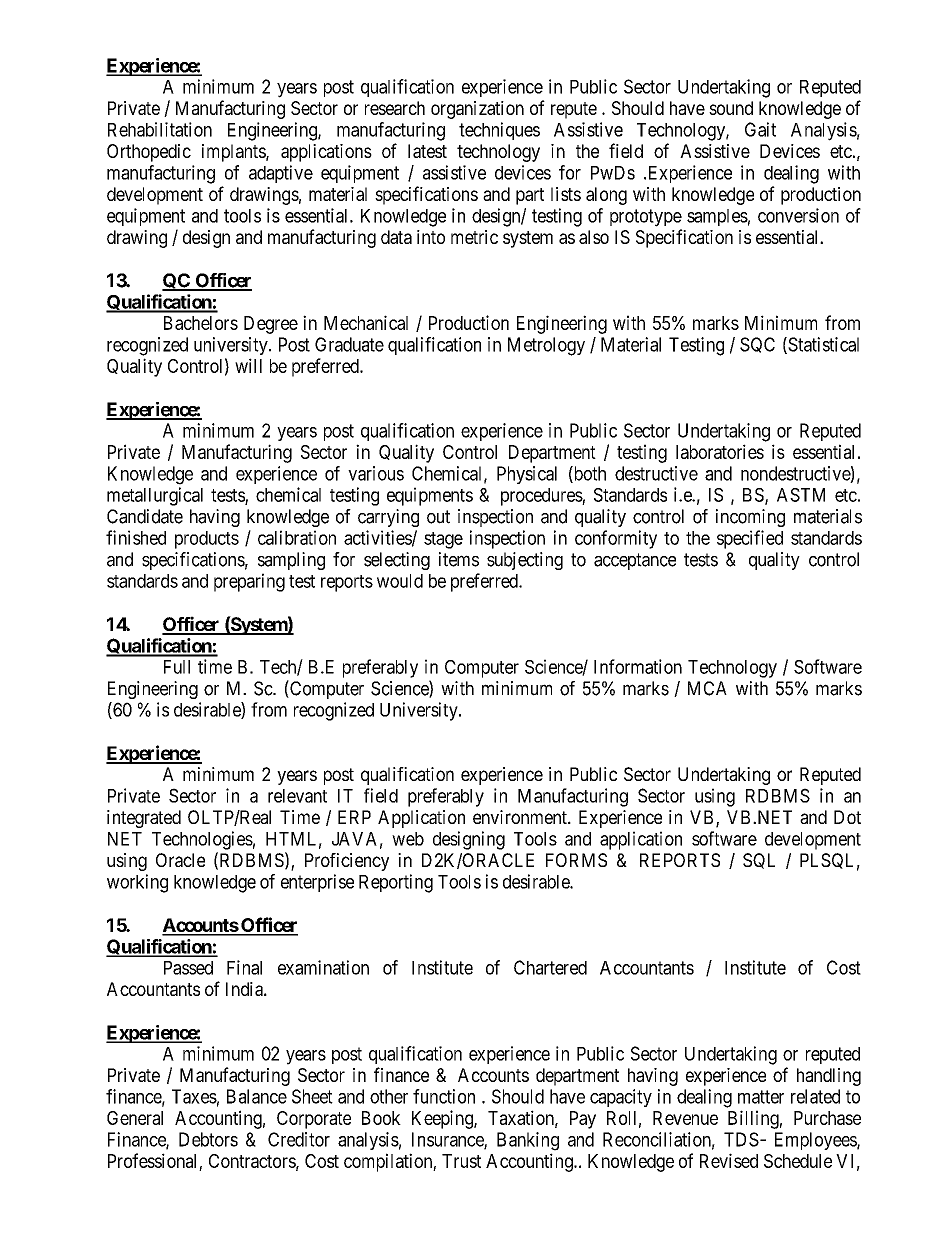  Describe the element at coordinates (760, 129) in the document. I see `Gait` at that location.
